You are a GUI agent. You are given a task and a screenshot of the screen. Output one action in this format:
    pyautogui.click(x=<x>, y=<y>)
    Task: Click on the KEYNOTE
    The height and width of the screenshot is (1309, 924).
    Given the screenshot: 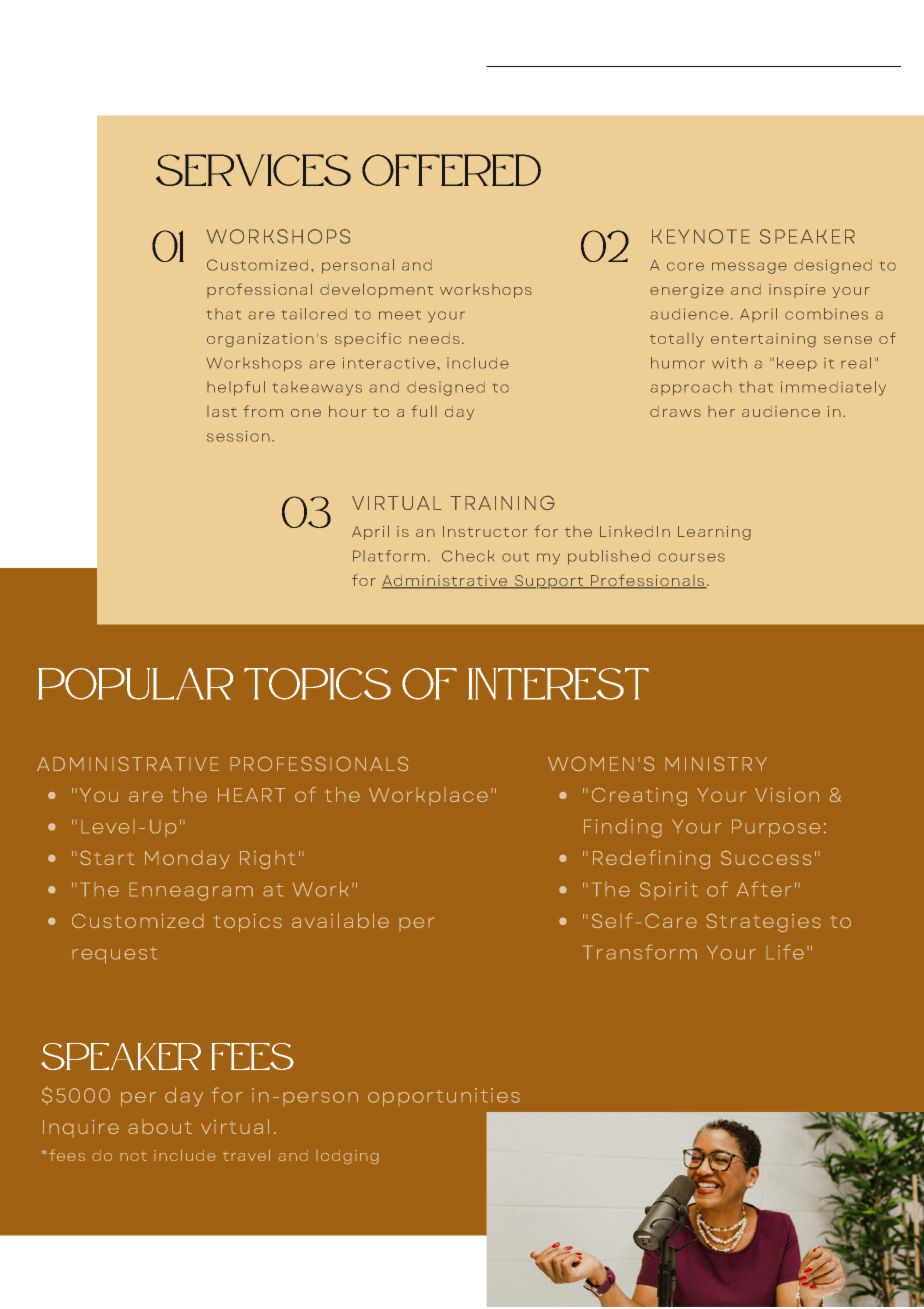 What is the action you would take?
    pyautogui.click(x=701, y=236)
